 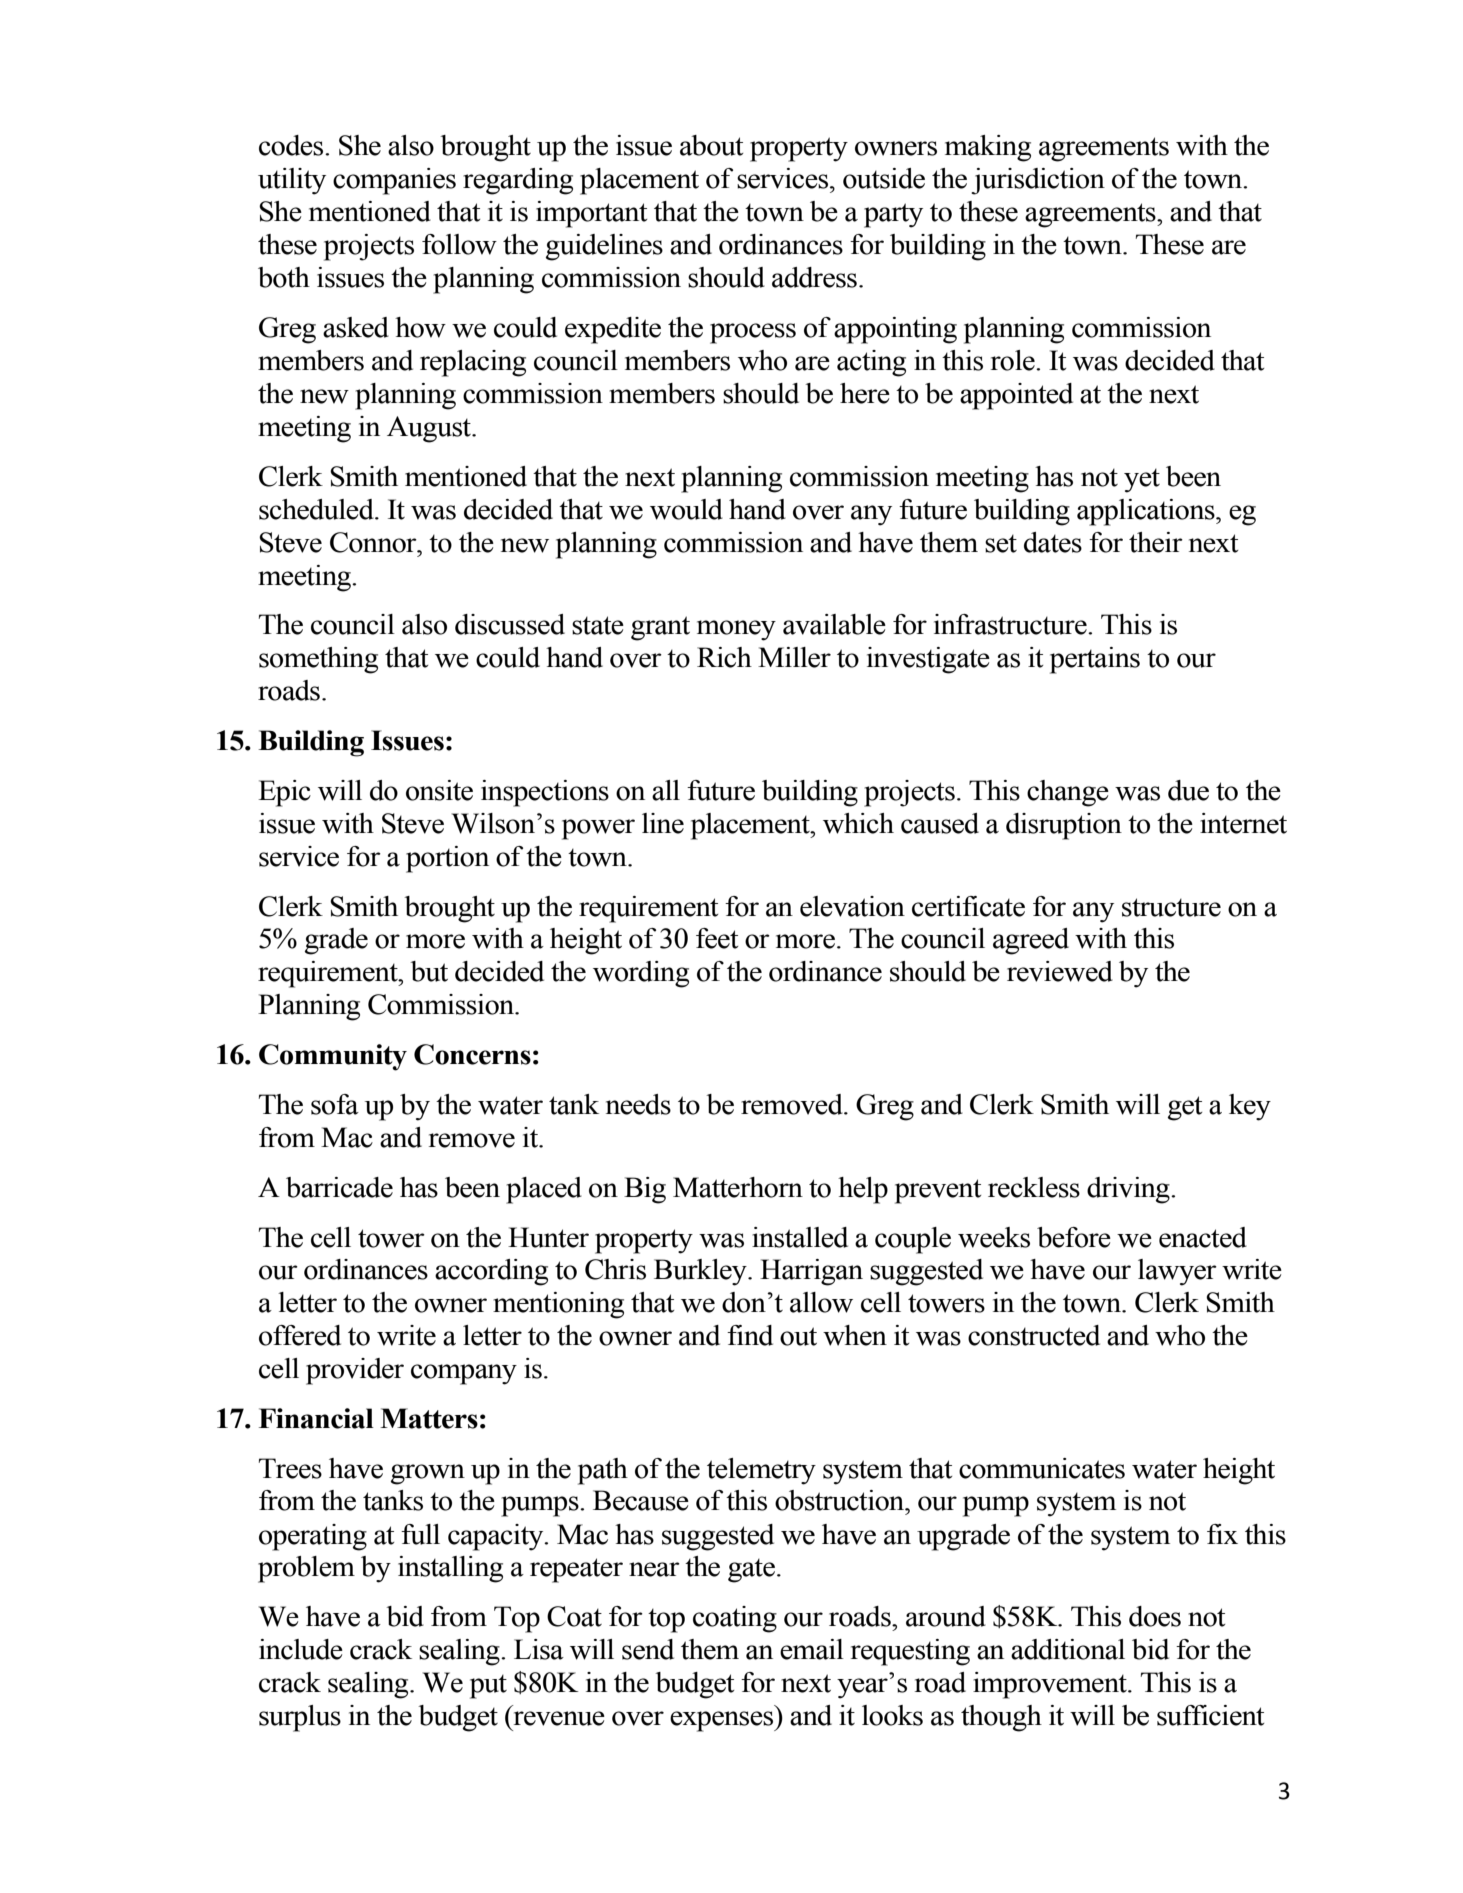 I want to click on reviewed, so click(x=1060, y=971).
